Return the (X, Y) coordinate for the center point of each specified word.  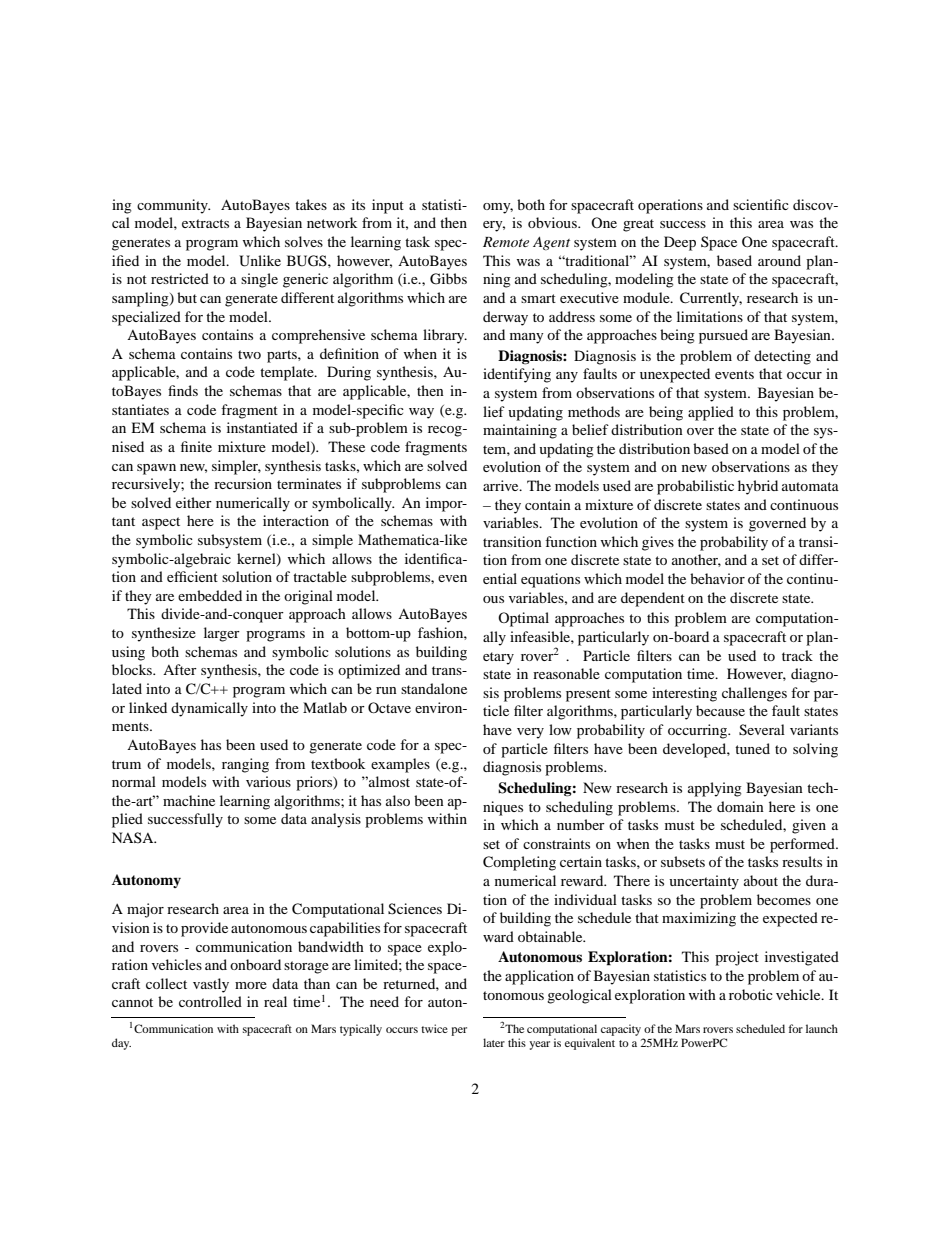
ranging (245, 765)
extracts (205, 223)
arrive (502, 485)
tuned (752, 748)
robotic (751, 994)
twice (434, 1028)
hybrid (758, 487)
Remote (506, 242)
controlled (210, 1001)
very (530, 733)
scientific (761, 204)
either (194, 502)
